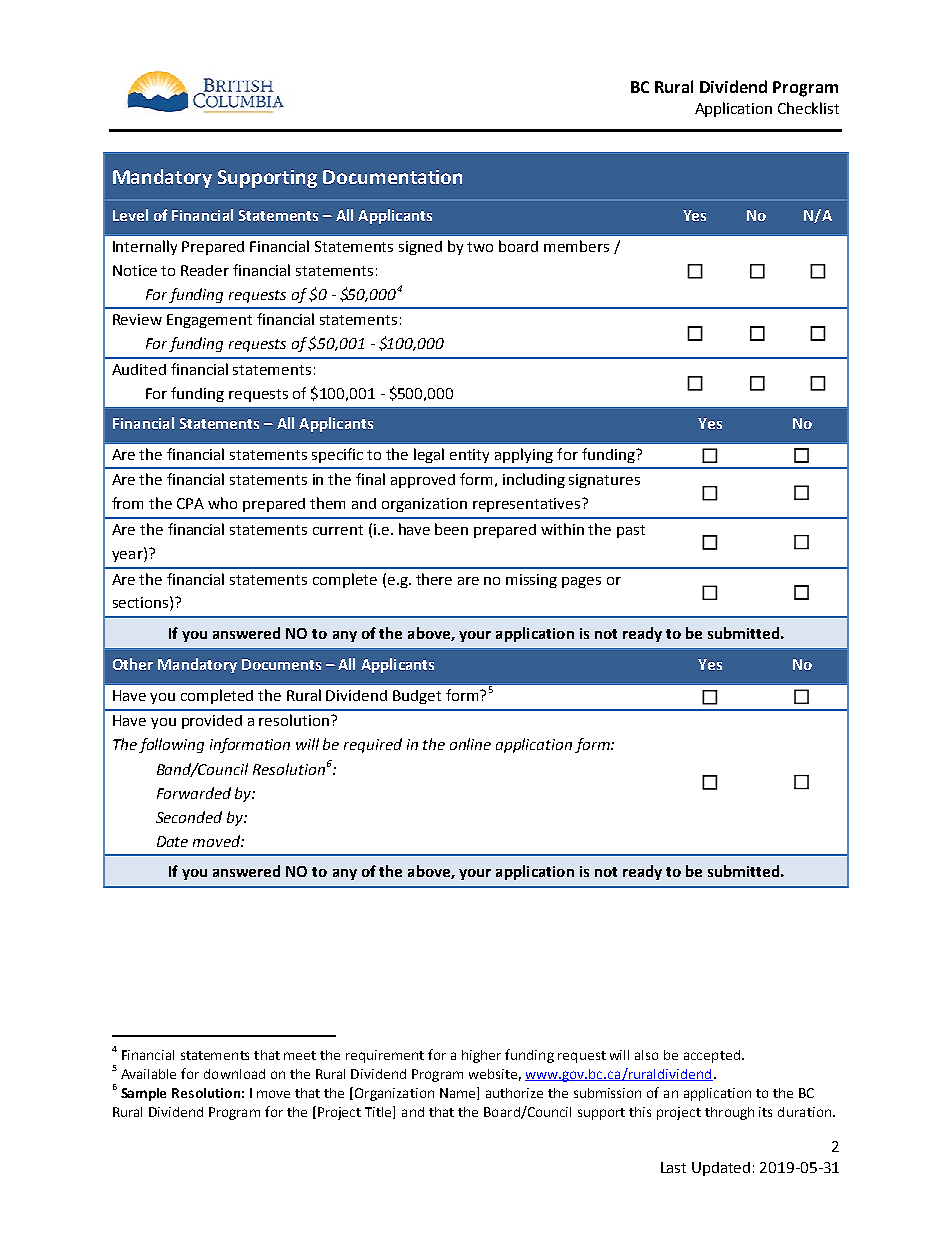 This screenshot has width=952, height=1233. Describe the element at coordinates (581, 582) in the screenshot. I see `pages` at that location.
